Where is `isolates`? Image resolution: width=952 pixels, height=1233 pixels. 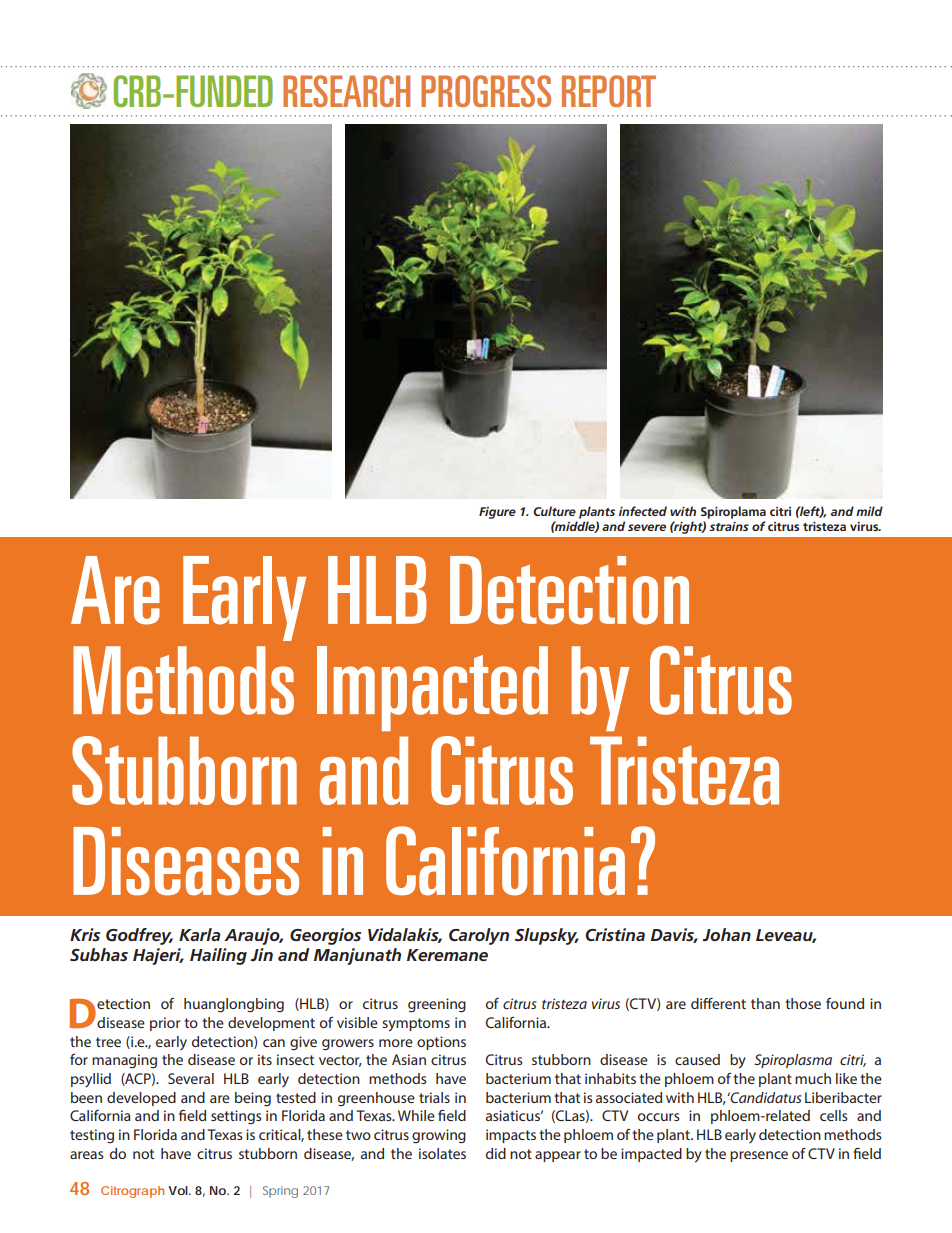
isolates is located at coordinates (442, 1153).
